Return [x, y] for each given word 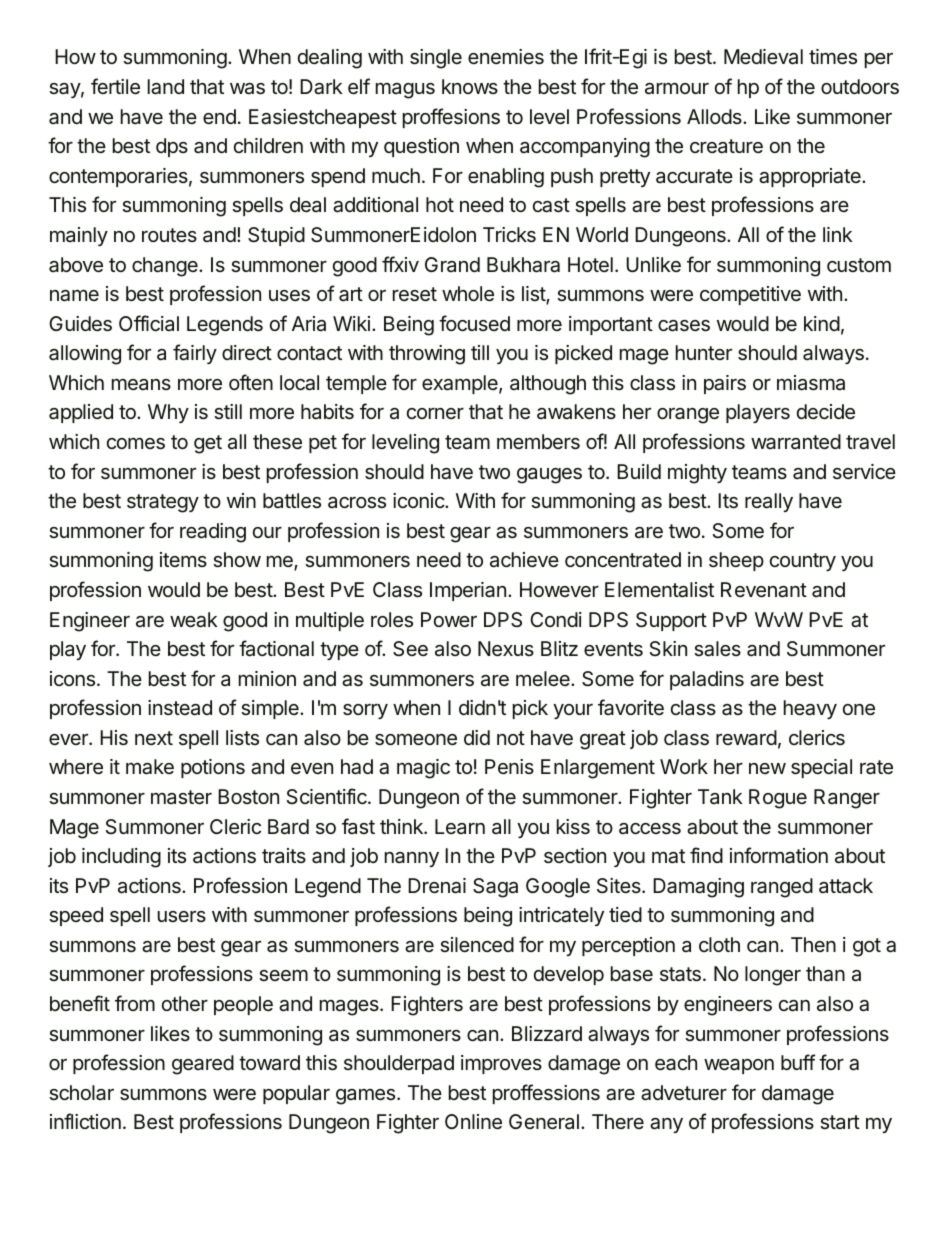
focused [474, 323]
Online [473, 1121]
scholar [81, 1093]
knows [470, 86]
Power [449, 619]
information [779, 855]
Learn [460, 826]
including [121, 858]
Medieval [763, 57]
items [183, 559]
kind [822, 323]
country [803, 562]
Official [149, 323]
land [166, 87]
